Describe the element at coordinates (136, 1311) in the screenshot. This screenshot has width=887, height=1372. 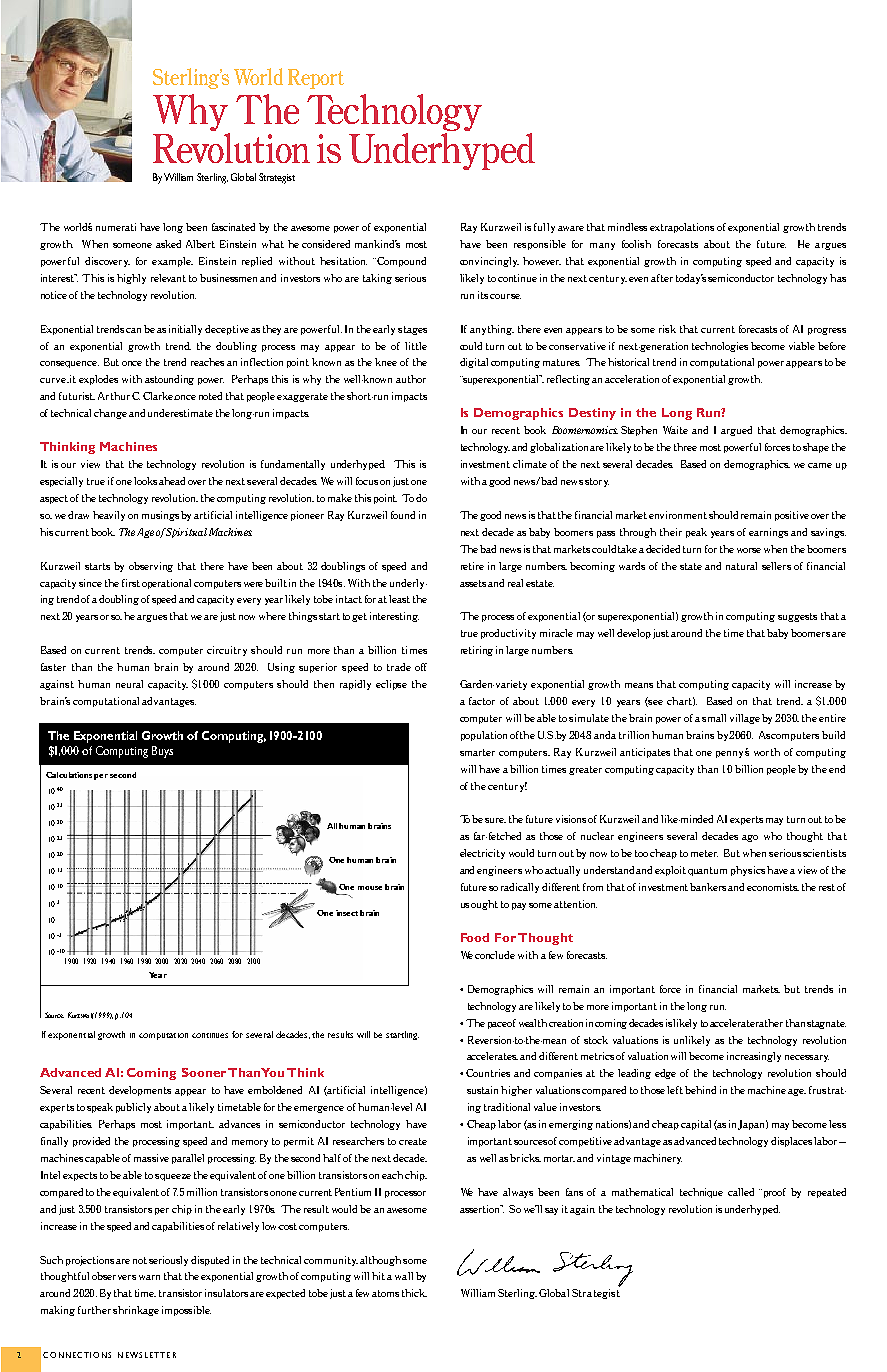
I see `shrinkage` at that location.
